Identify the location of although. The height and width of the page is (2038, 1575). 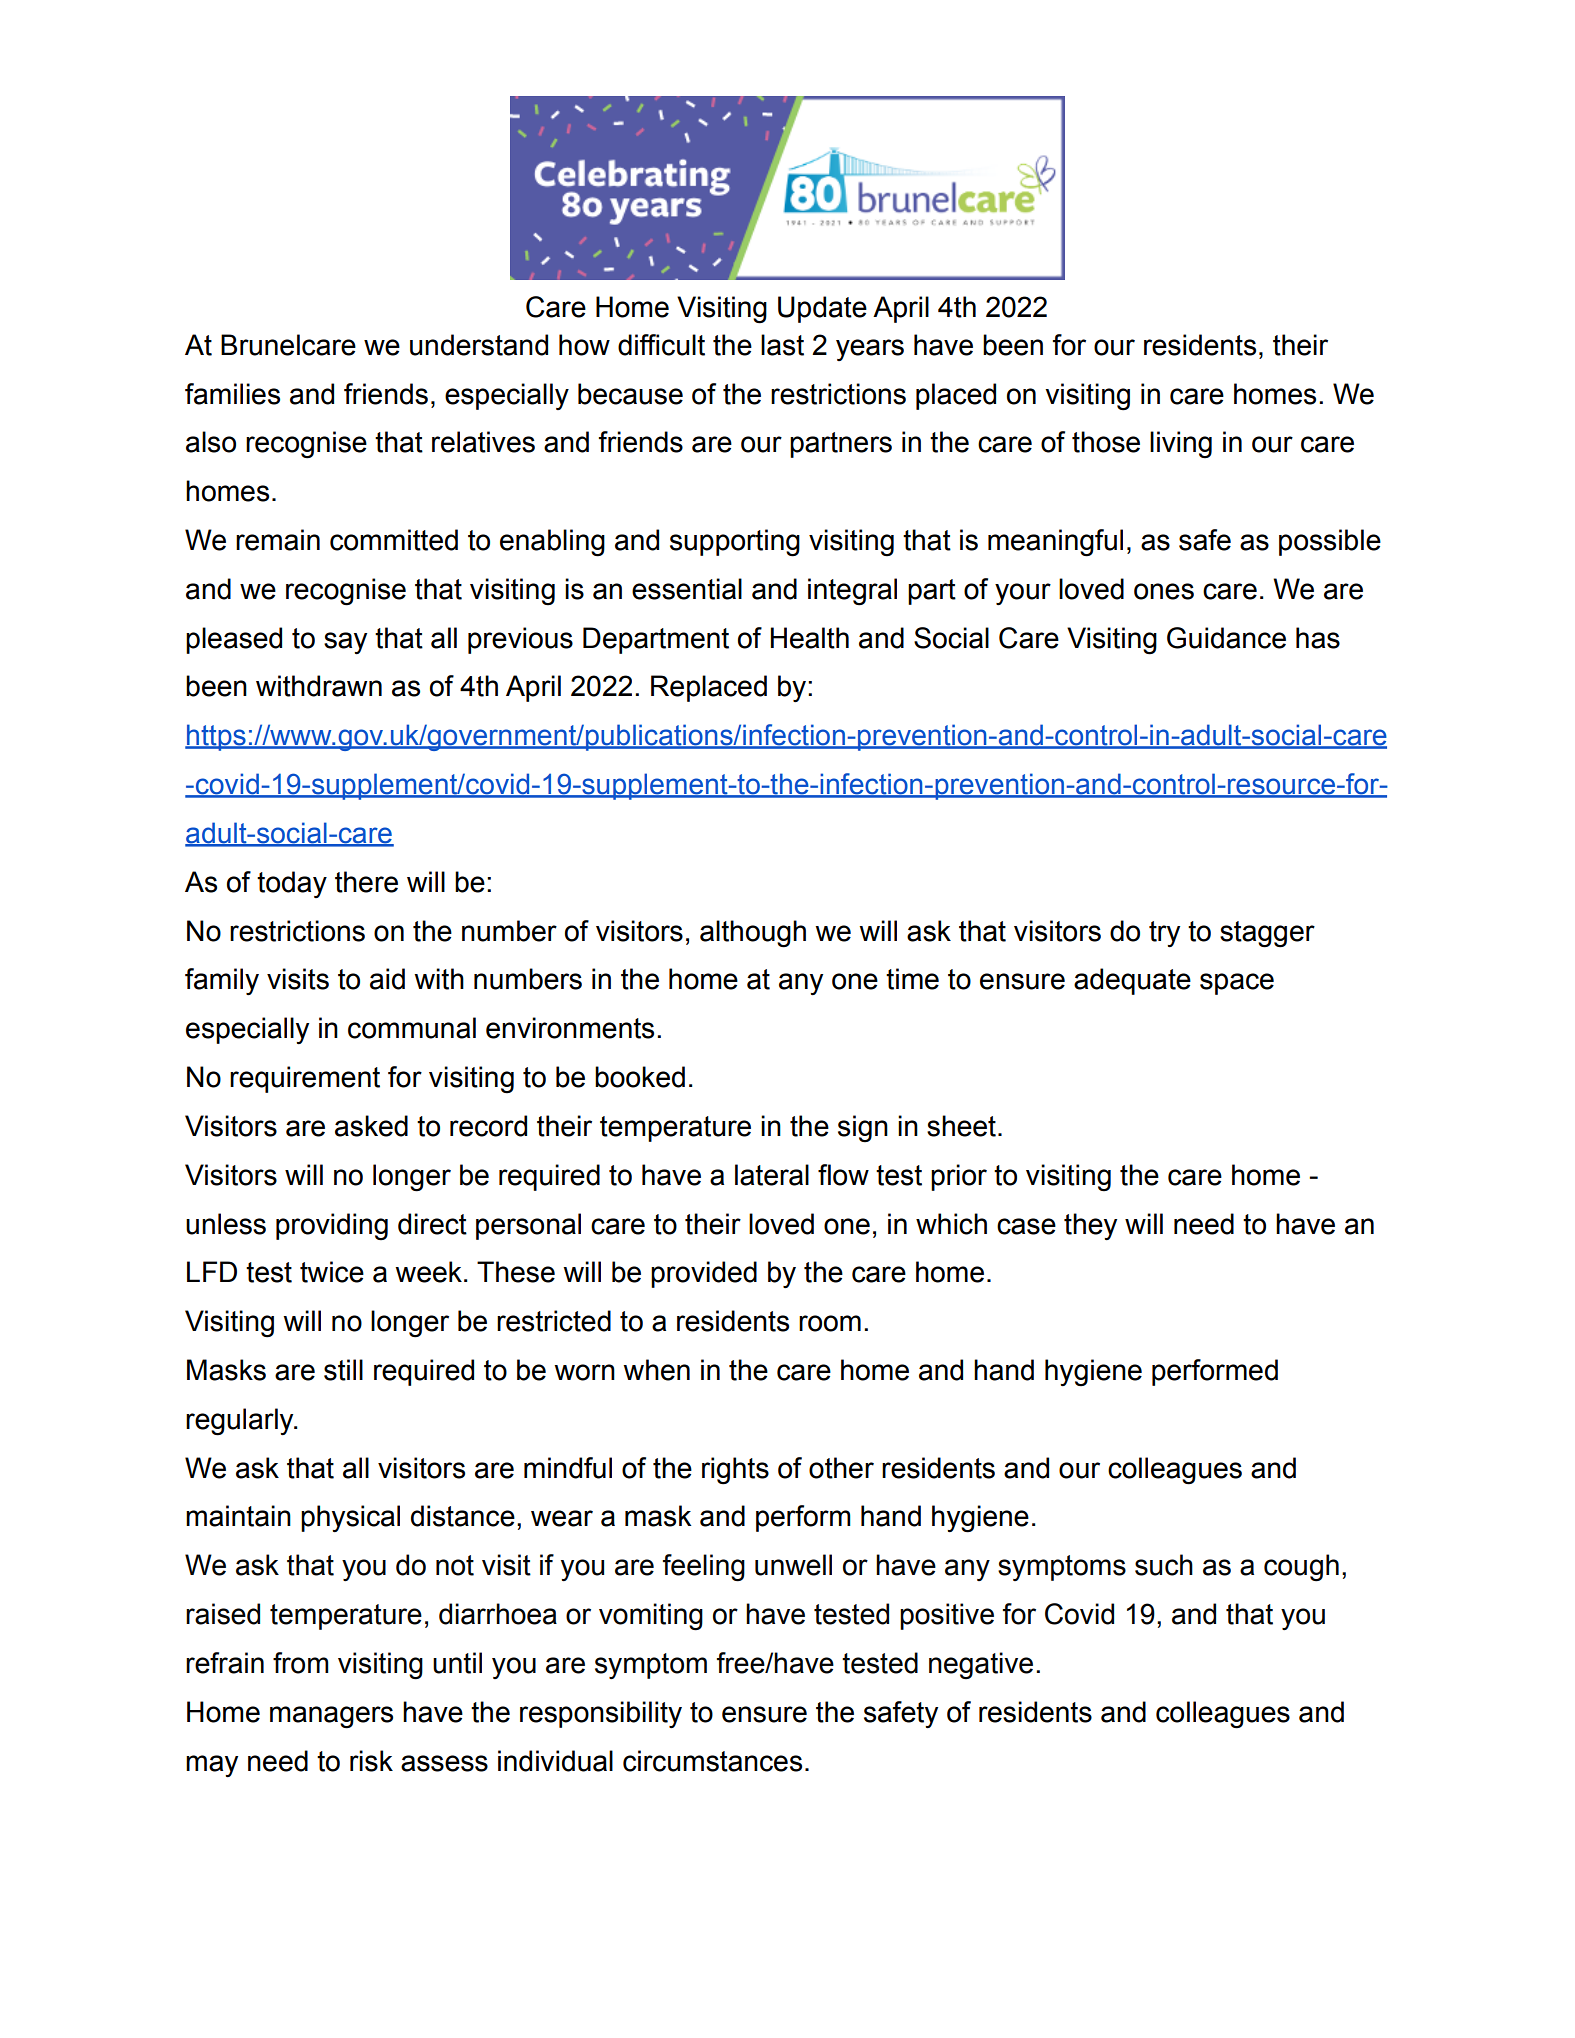
(753, 934).
